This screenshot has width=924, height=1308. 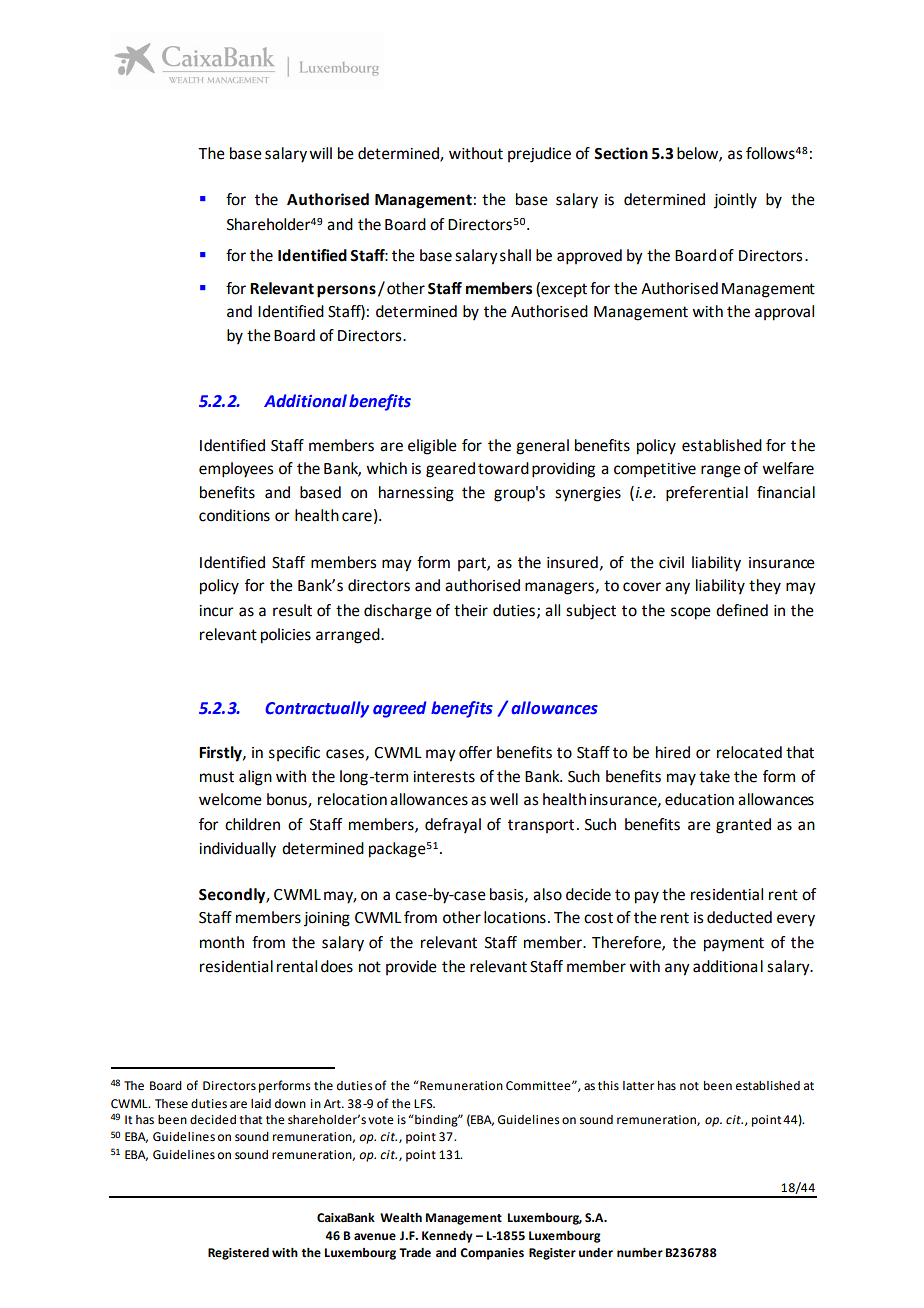 I want to click on avenue, so click(x=375, y=1237).
